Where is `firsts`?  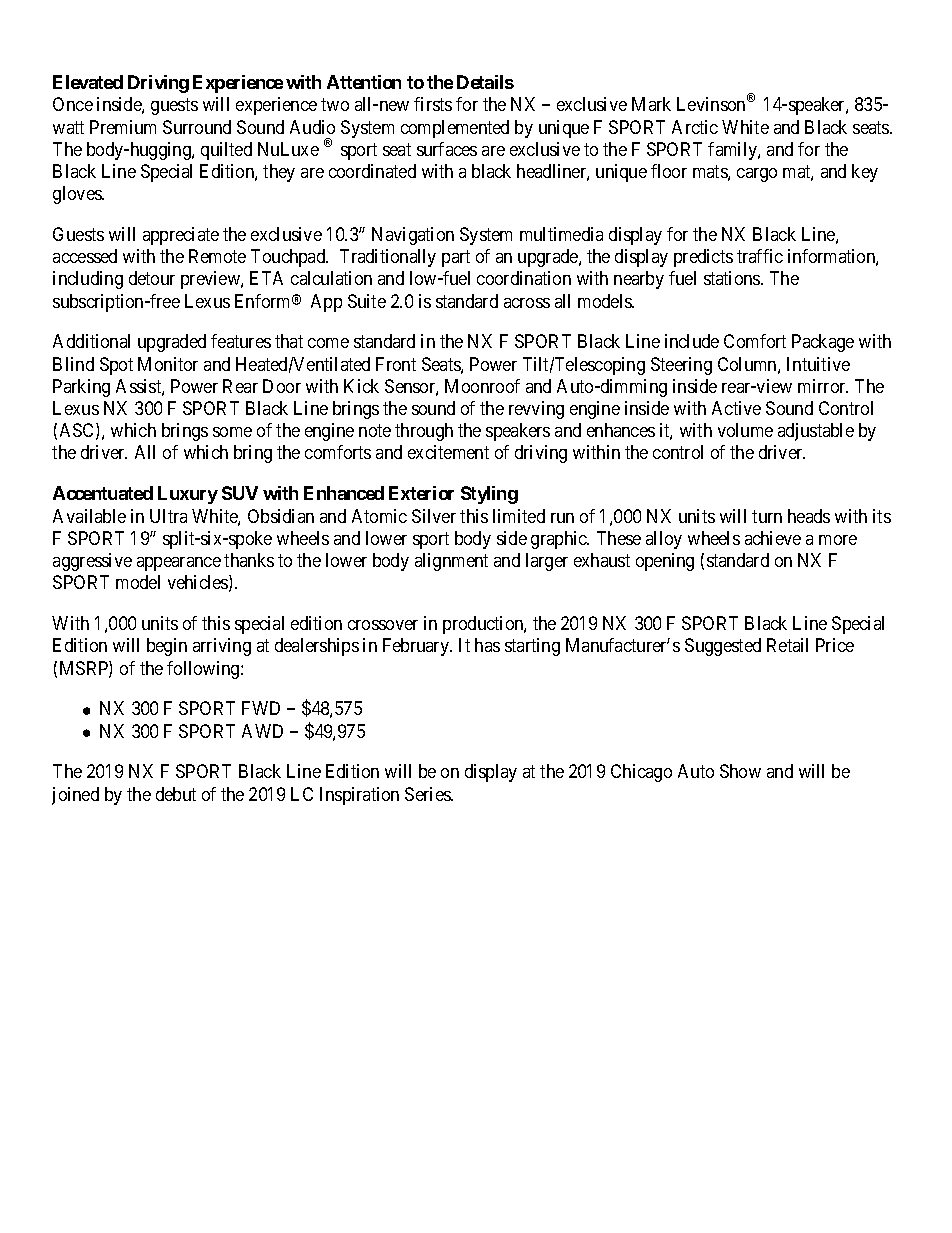 firsts is located at coordinates (433, 104).
